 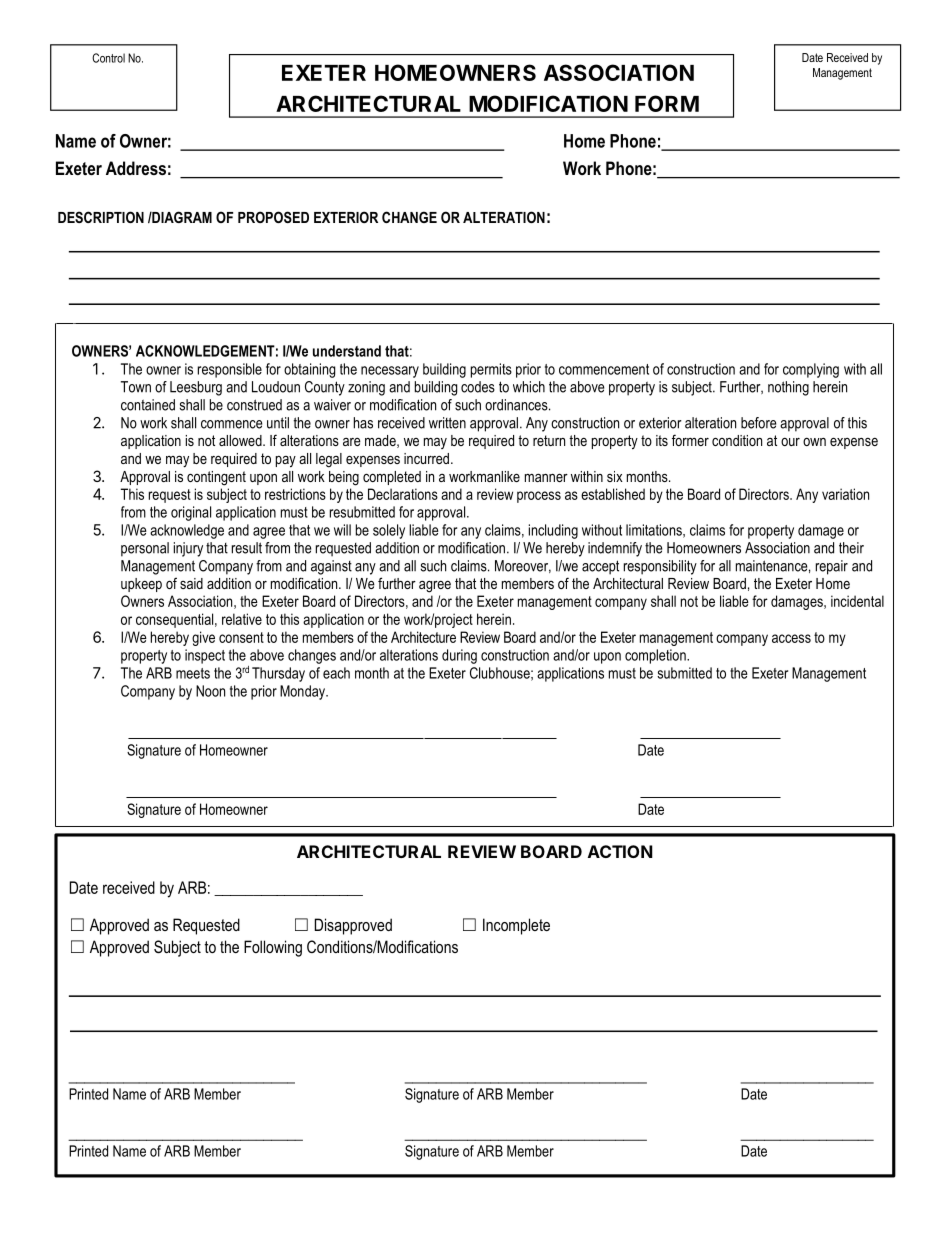 I want to click on permits, so click(x=491, y=370).
